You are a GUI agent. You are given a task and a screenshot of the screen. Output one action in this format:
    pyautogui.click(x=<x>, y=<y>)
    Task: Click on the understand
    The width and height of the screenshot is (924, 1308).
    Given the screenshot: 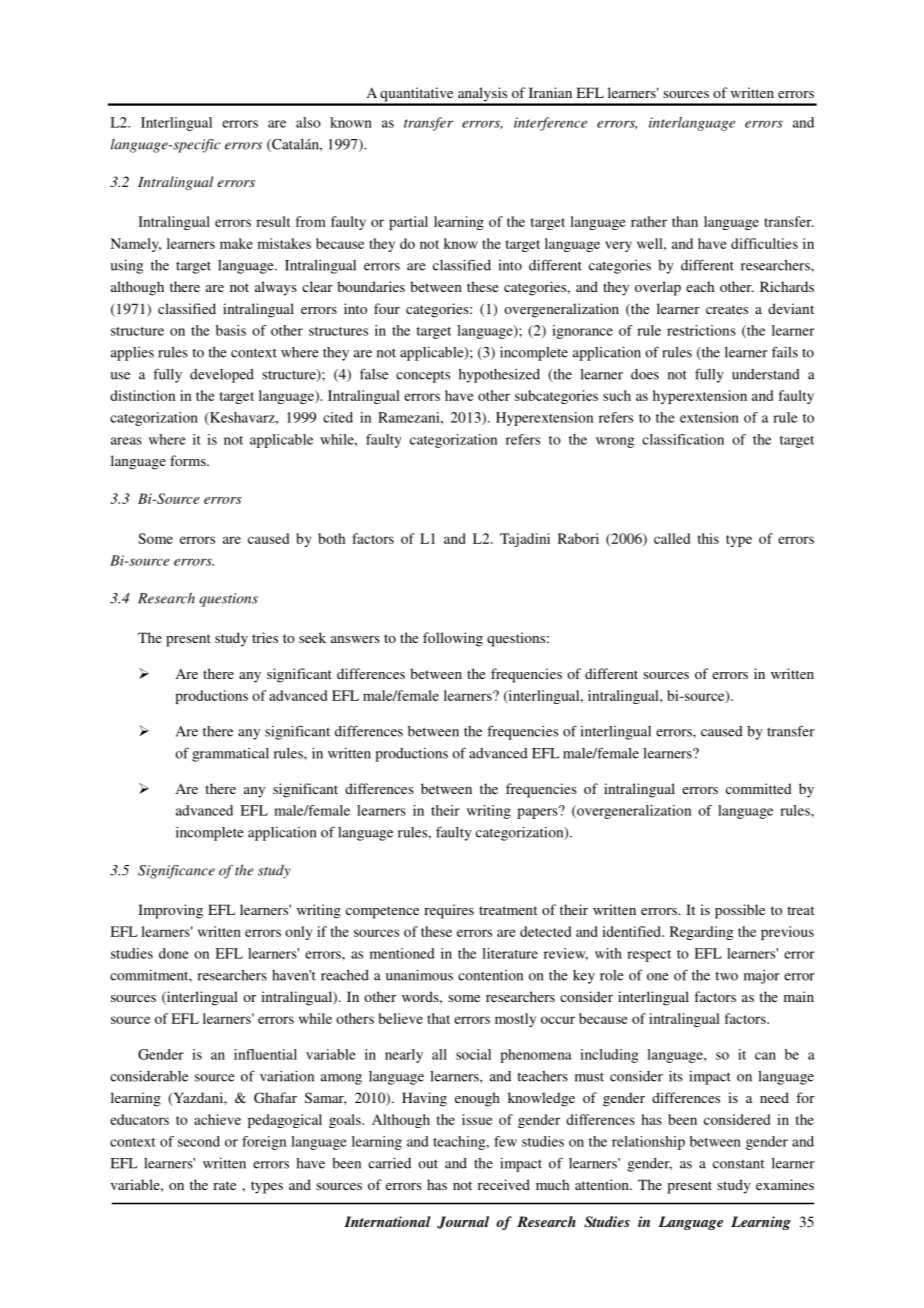 What is the action you would take?
    pyautogui.click(x=766, y=374)
